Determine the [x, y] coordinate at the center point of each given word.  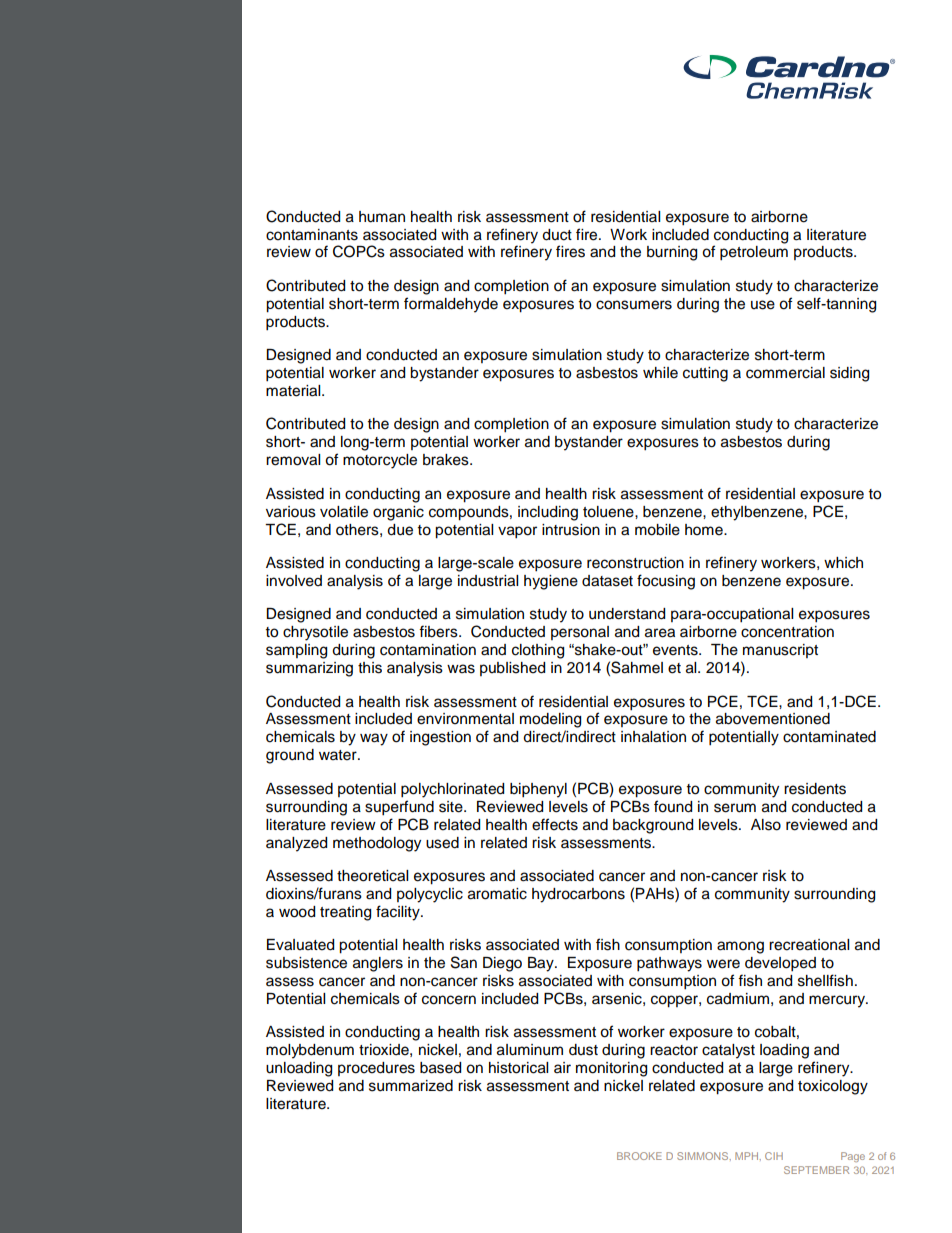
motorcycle [380, 461]
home [705, 530]
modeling [550, 720]
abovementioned [773, 719]
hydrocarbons [578, 895]
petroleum [754, 253]
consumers [634, 305]
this [370, 668]
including [548, 513]
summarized [411, 1086]
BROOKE [639, 1156]
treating [345, 913]
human [382, 217]
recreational [809, 945]
